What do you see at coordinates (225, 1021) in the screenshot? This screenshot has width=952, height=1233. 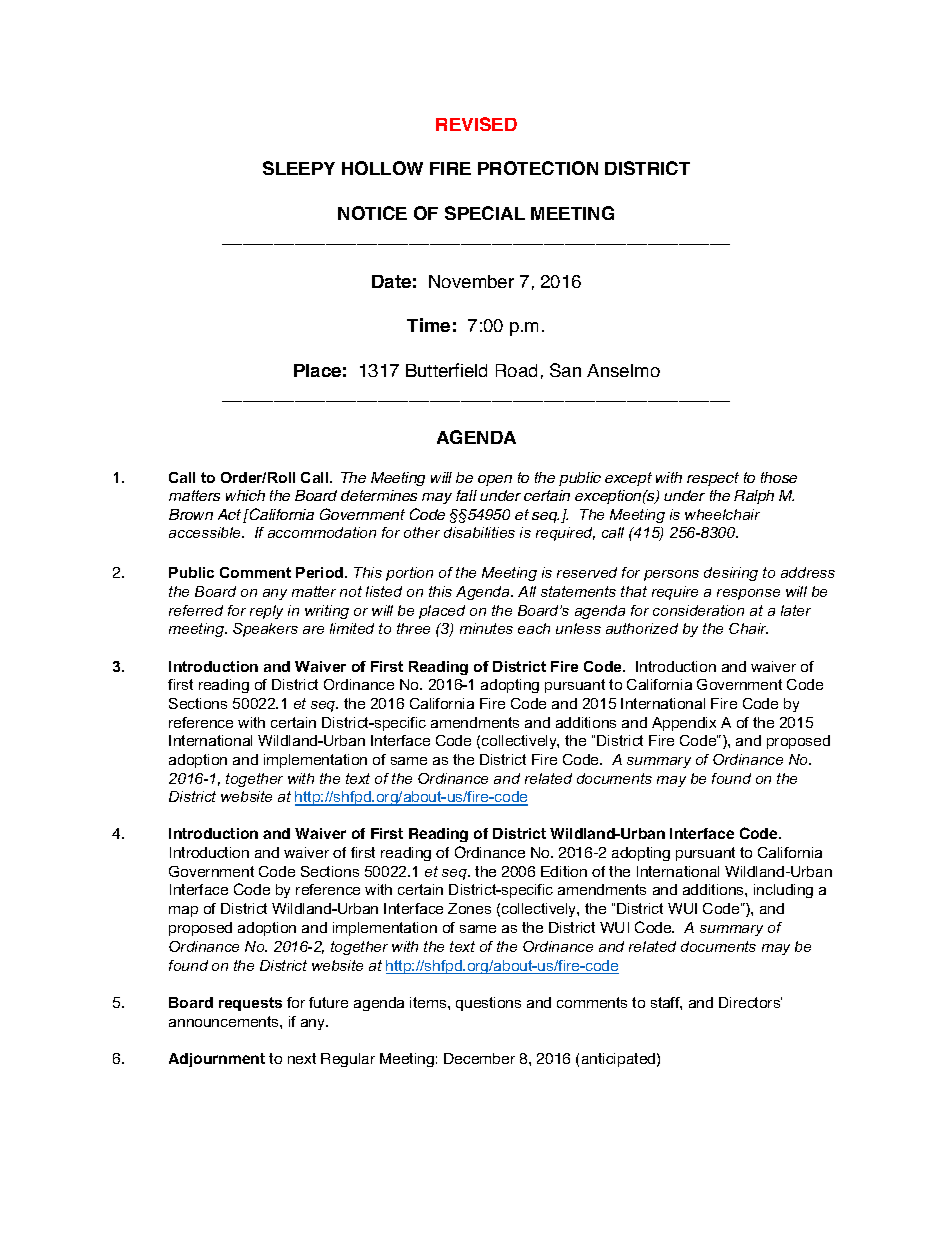 I see `announcements` at bounding box center [225, 1021].
